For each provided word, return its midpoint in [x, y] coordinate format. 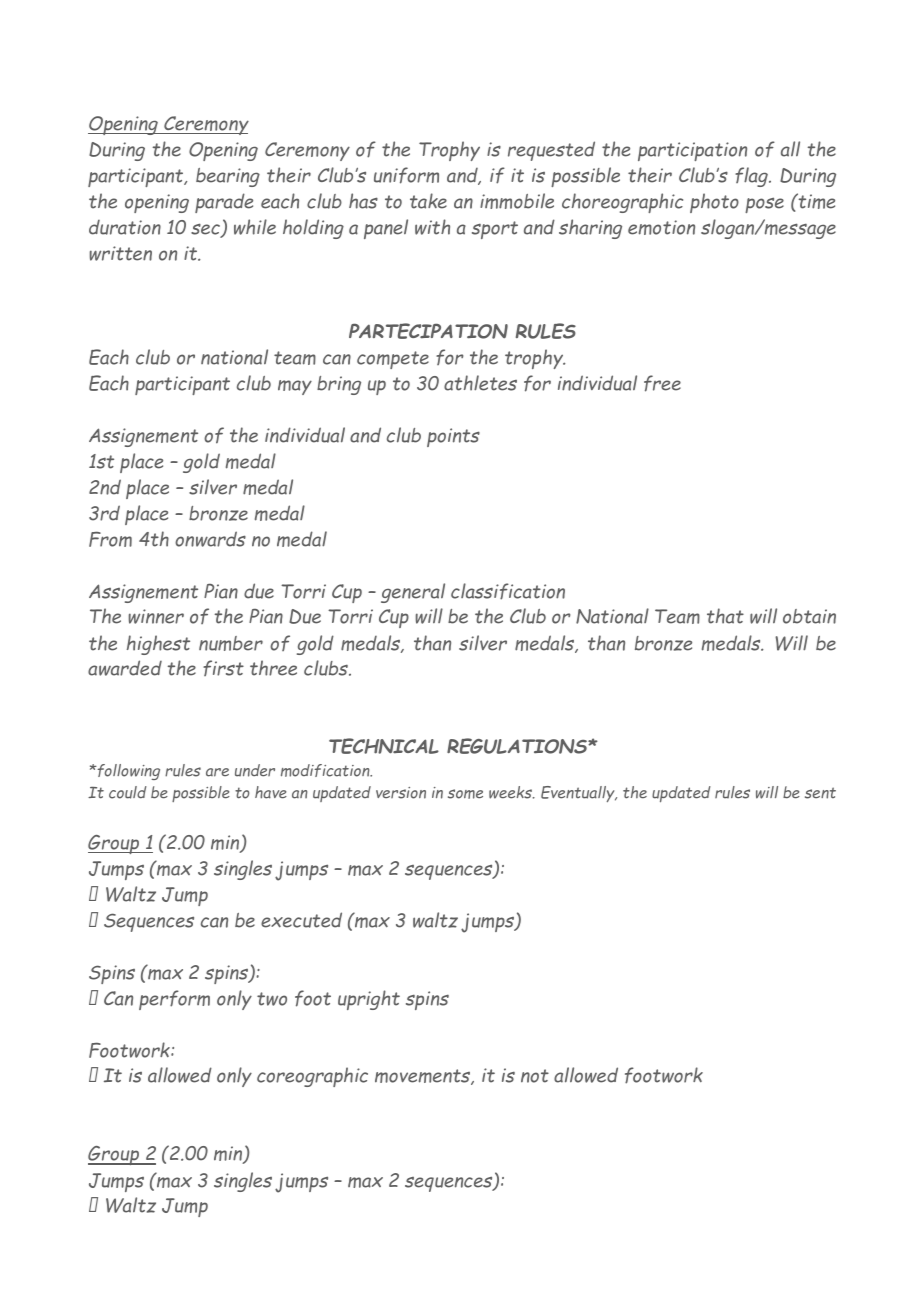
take [428, 201]
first [223, 668]
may [295, 387]
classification [508, 591]
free [662, 383]
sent [820, 793]
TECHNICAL [384, 746]
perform [174, 1000]
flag [752, 177]
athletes [480, 383]
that [725, 616]
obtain [809, 616]
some [465, 794]
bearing [228, 177]
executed [301, 920]
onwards [210, 539]
